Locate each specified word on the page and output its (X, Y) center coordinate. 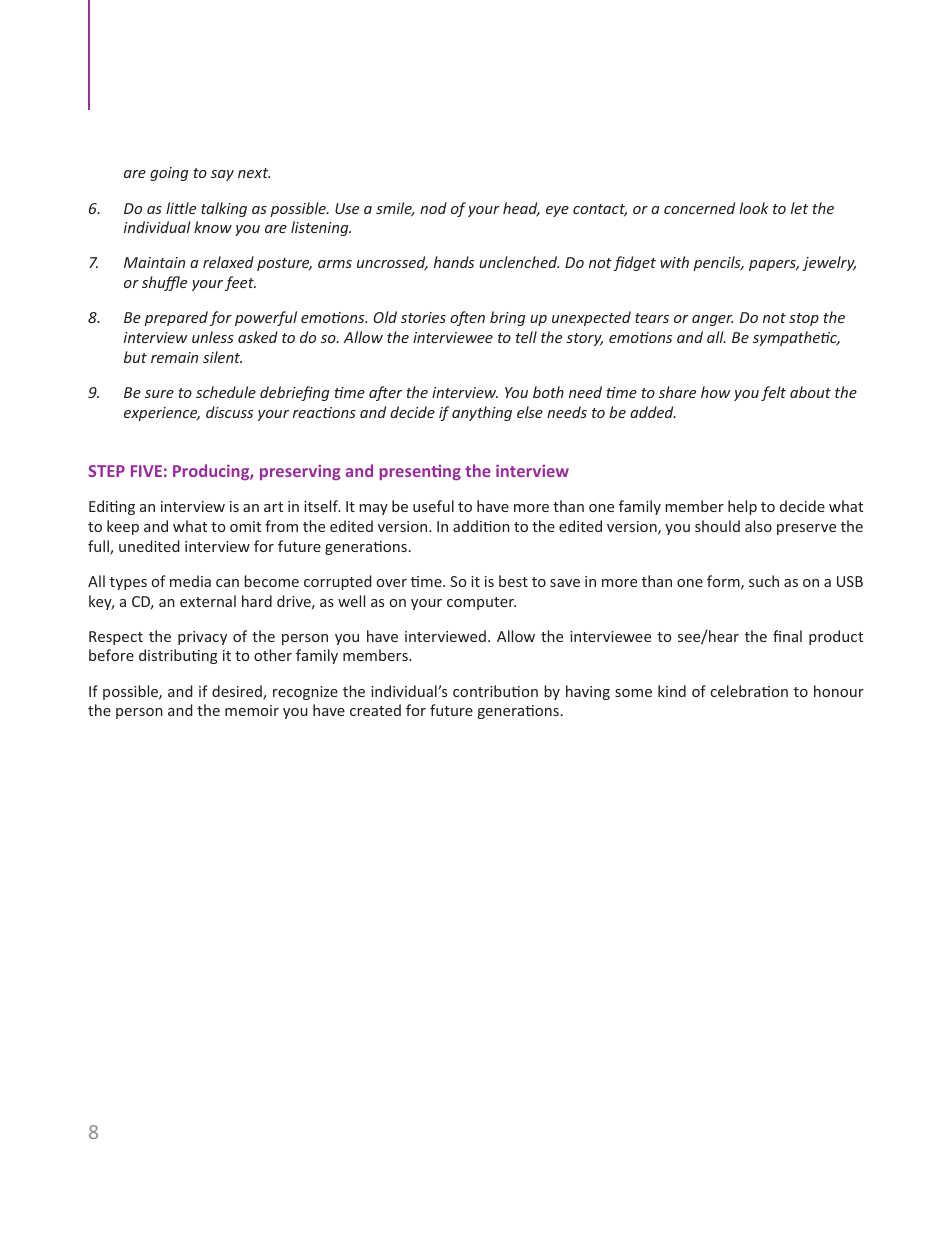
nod (433, 208)
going (169, 174)
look (753, 208)
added (653, 412)
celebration (749, 691)
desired (238, 692)
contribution (495, 691)
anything (482, 413)
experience (162, 414)
